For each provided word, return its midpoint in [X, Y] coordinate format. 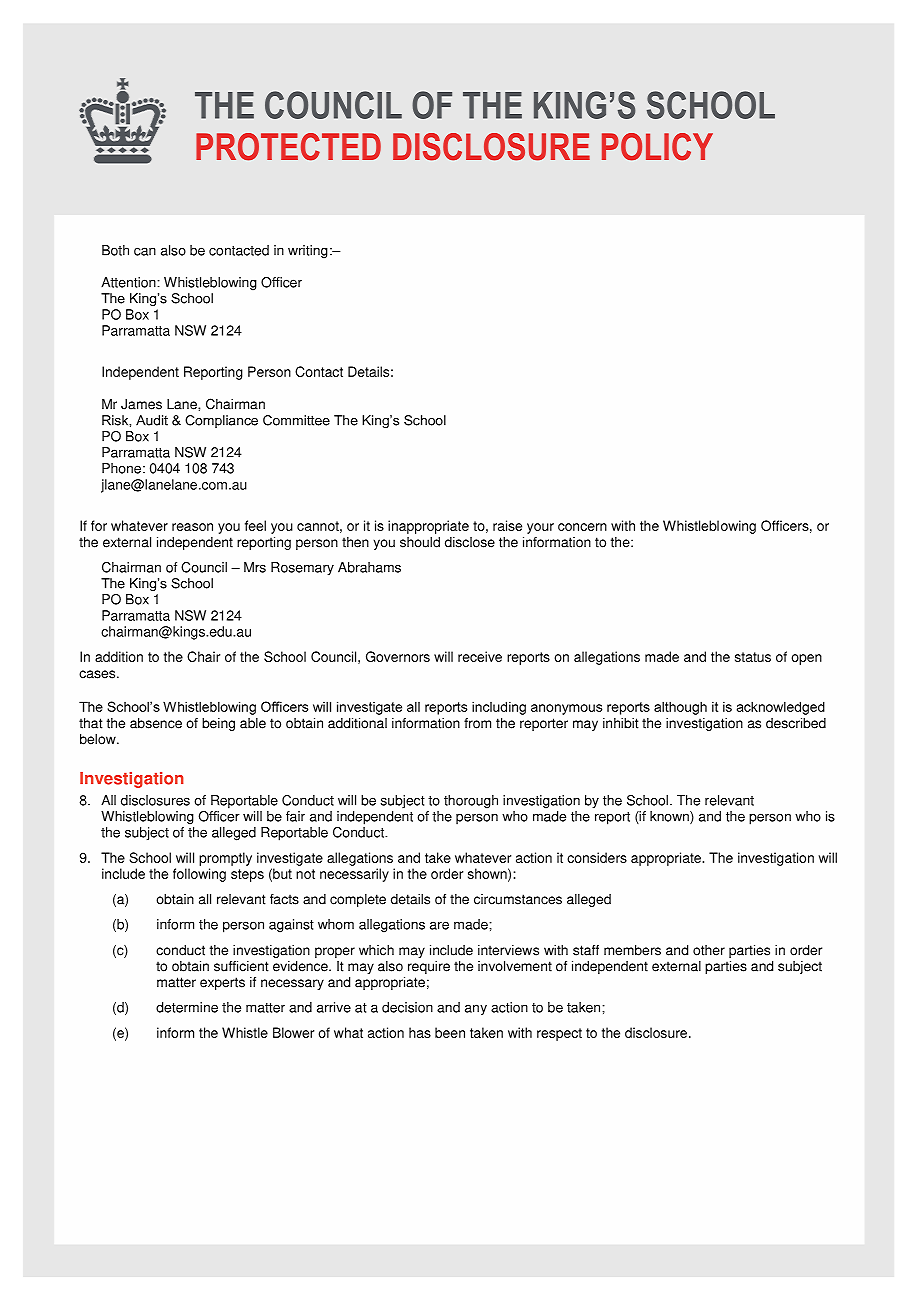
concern [582, 527]
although [680, 708]
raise [507, 525]
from [477, 723]
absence [156, 723]
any [476, 1010]
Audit [152, 420]
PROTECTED [288, 147]
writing [308, 252]
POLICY [657, 147]
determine [187, 1007]
